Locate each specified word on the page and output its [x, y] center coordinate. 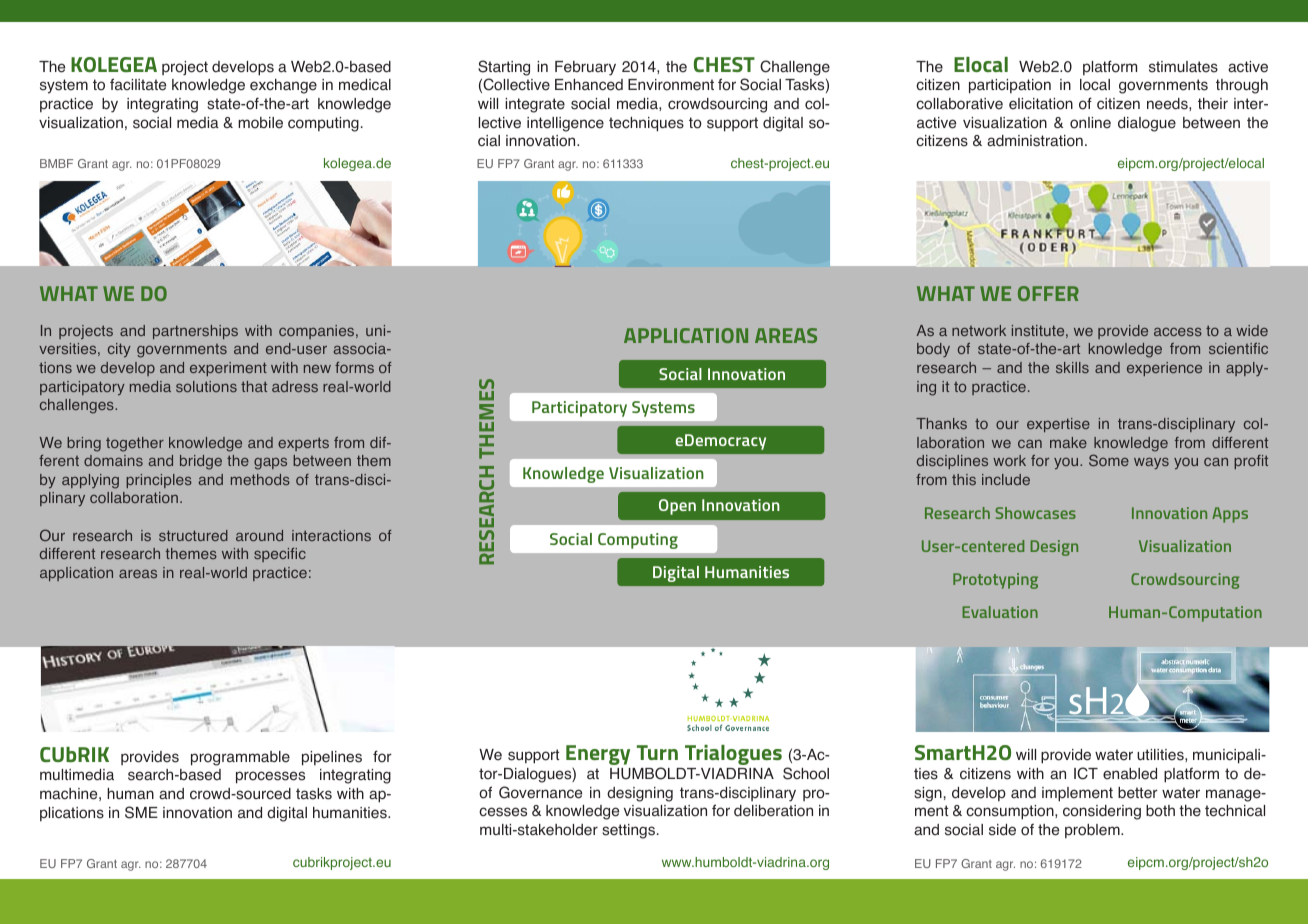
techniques [646, 124]
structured [193, 535]
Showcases [1035, 513]
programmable [240, 758]
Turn [657, 752]
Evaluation [1000, 612]
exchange [283, 86]
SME [141, 812]
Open [677, 507]
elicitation [1041, 104]
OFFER [1048, 293]
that [254, 386]
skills [1072, 367]
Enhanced [589, 85]
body [933, 350]
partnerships [195, 332]
